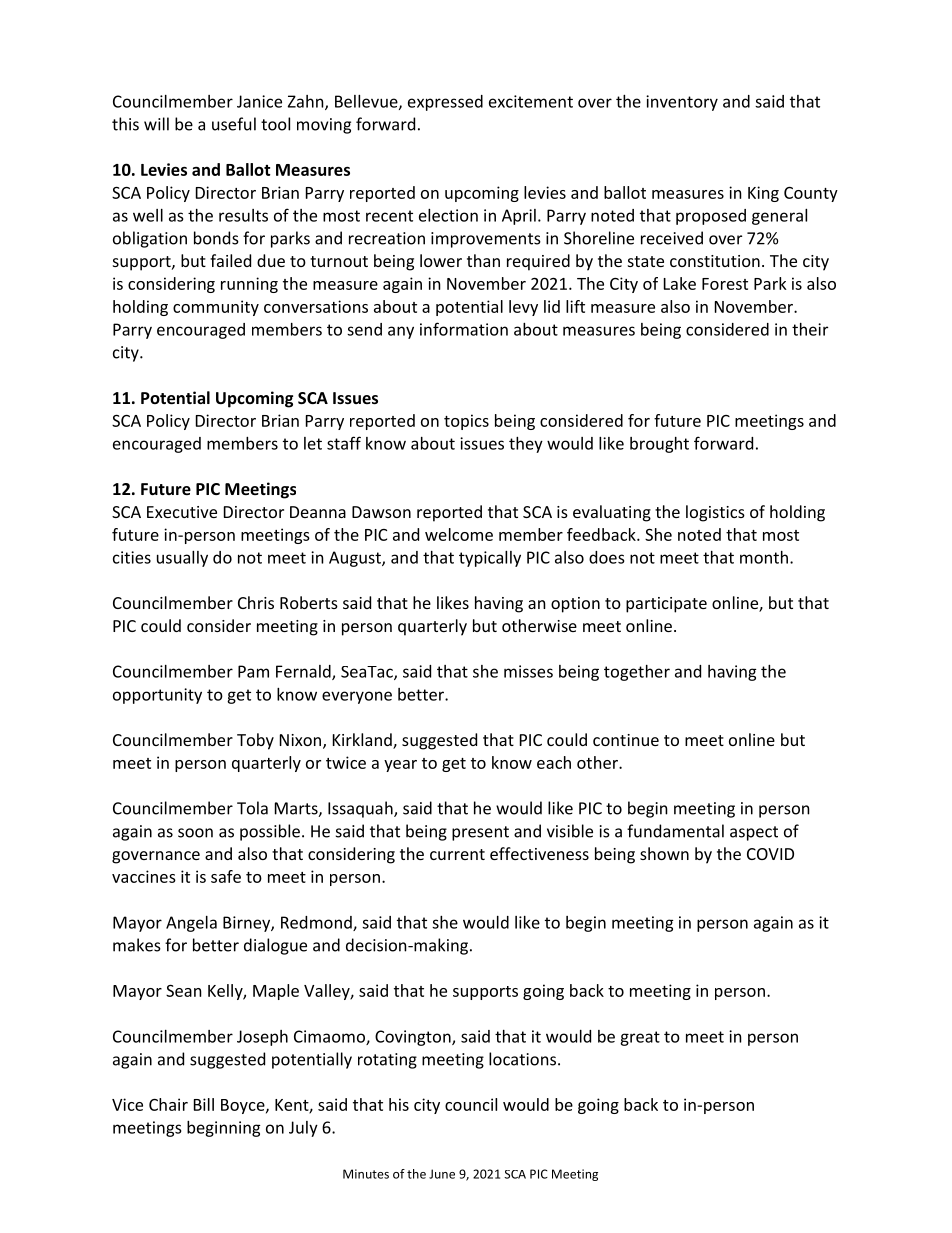  I want to click on expressed, so click(445, 103).
